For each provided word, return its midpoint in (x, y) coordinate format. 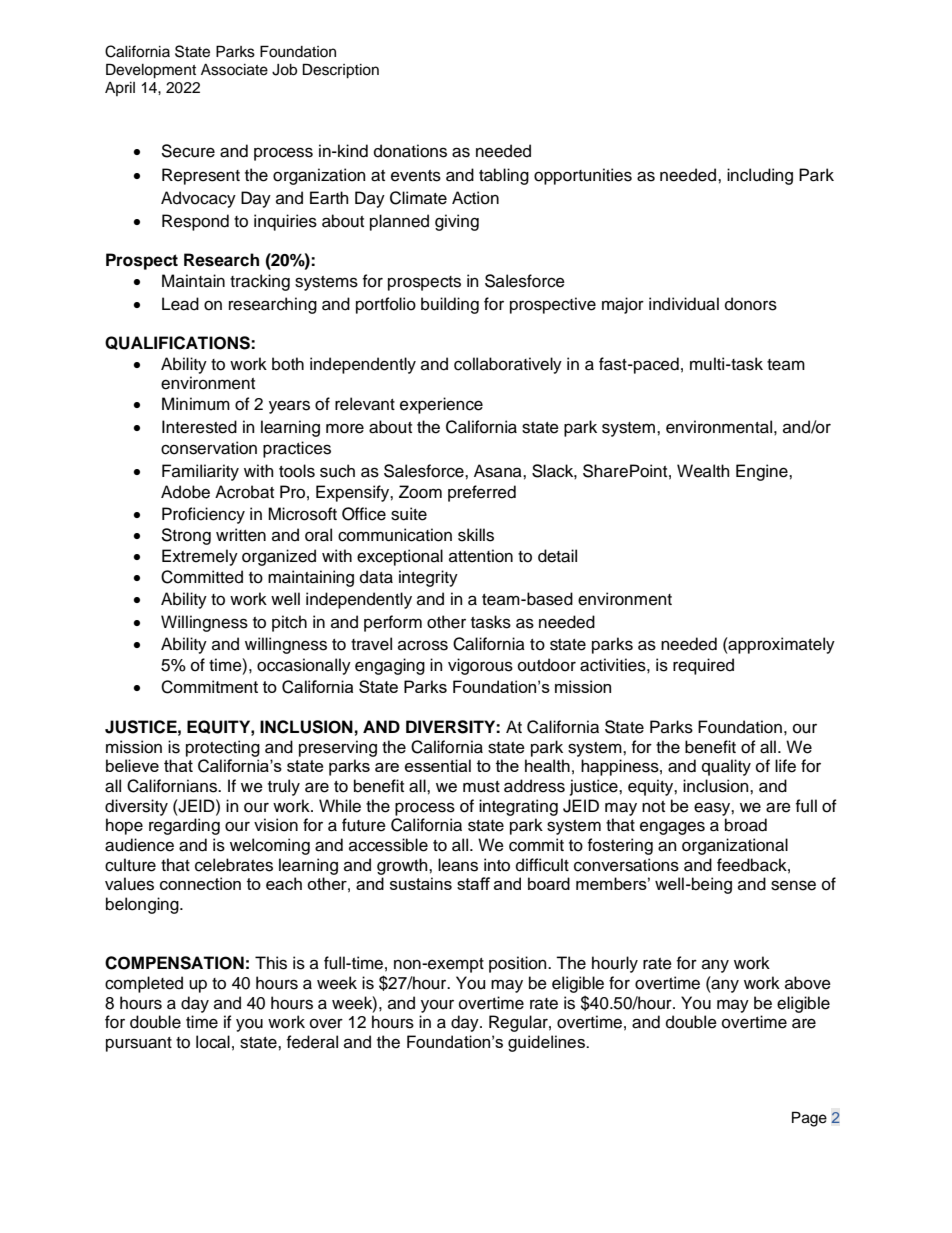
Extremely (200, 557)
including (760, 176)
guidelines (547, 1043)
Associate (234, 70)
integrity (428, 578)
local (213, 1042)
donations (410, 151)
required (703, 666)
